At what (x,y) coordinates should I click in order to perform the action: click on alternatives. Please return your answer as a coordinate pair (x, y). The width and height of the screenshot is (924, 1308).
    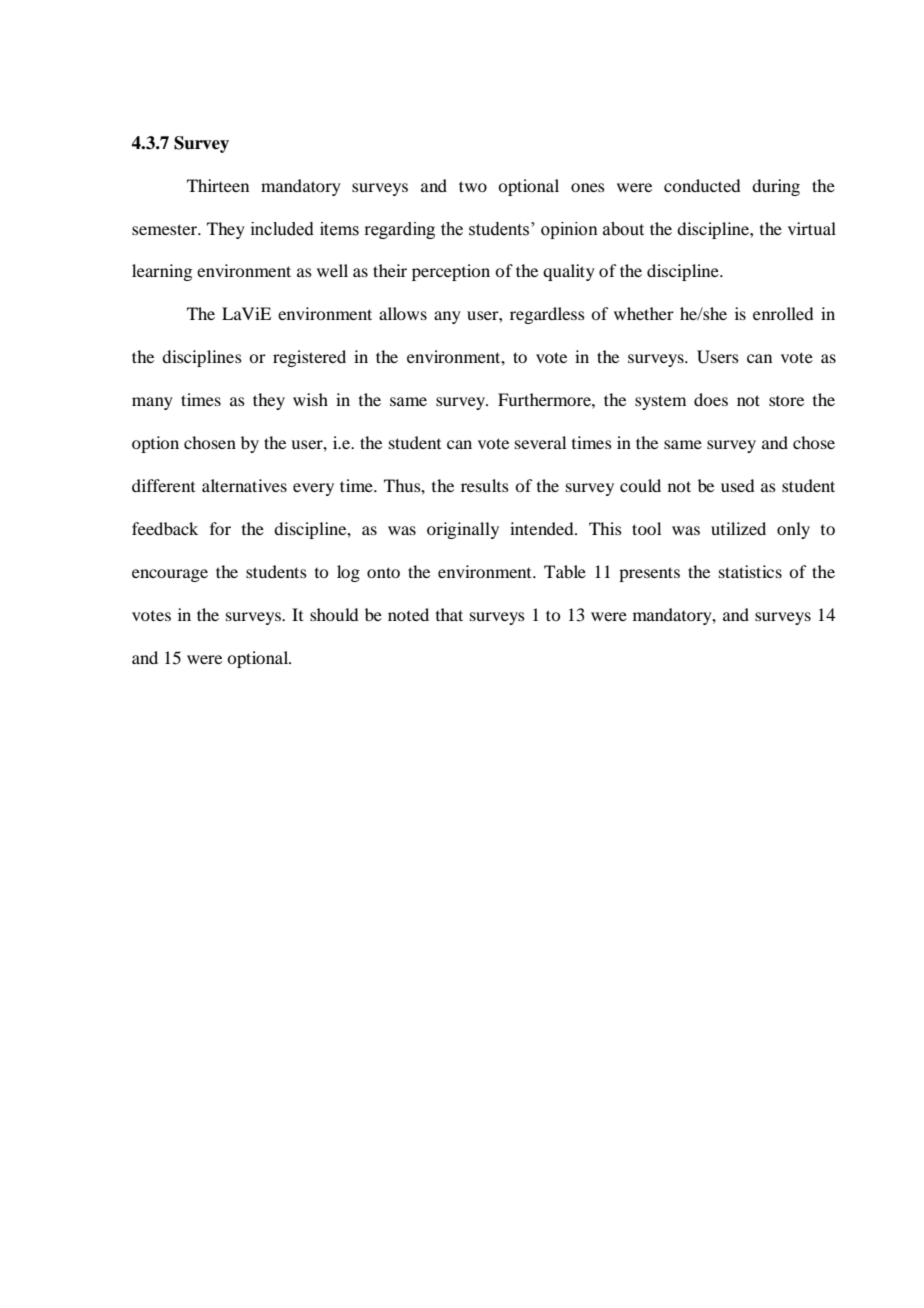
    Looking at the image, I should click on (244, 485).
